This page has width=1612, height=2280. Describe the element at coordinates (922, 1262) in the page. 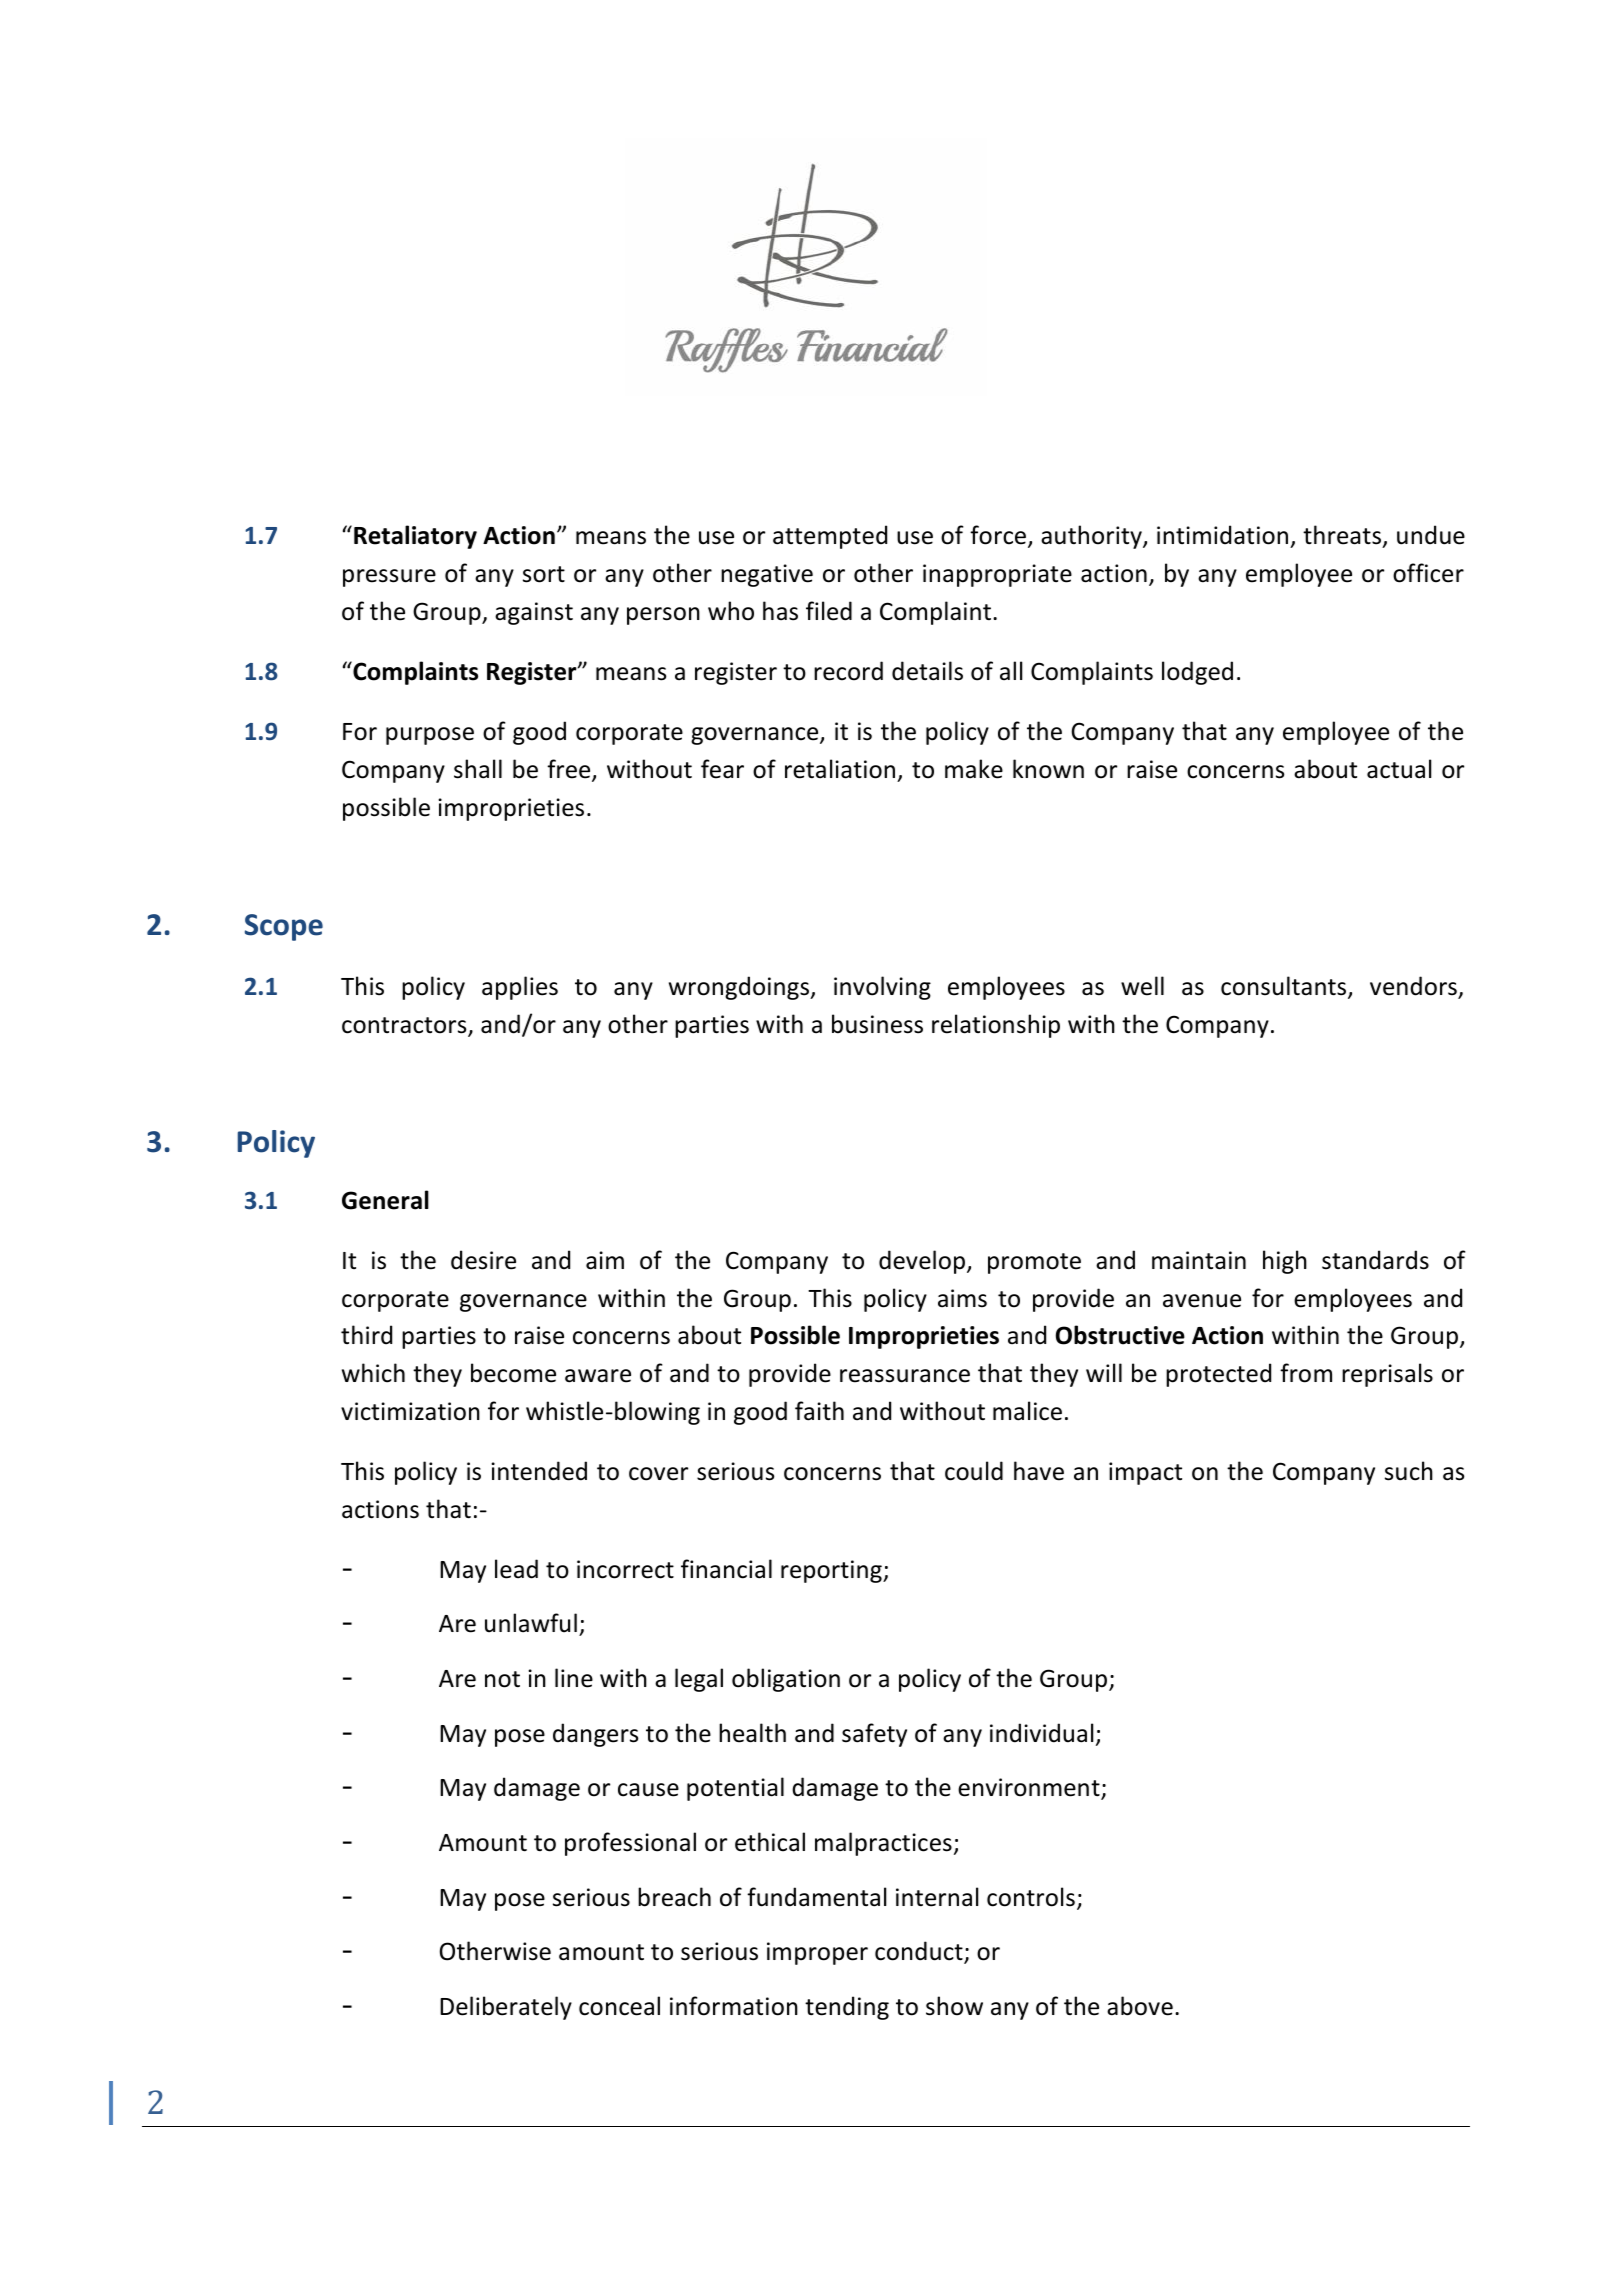

I see `develop` at that location.
